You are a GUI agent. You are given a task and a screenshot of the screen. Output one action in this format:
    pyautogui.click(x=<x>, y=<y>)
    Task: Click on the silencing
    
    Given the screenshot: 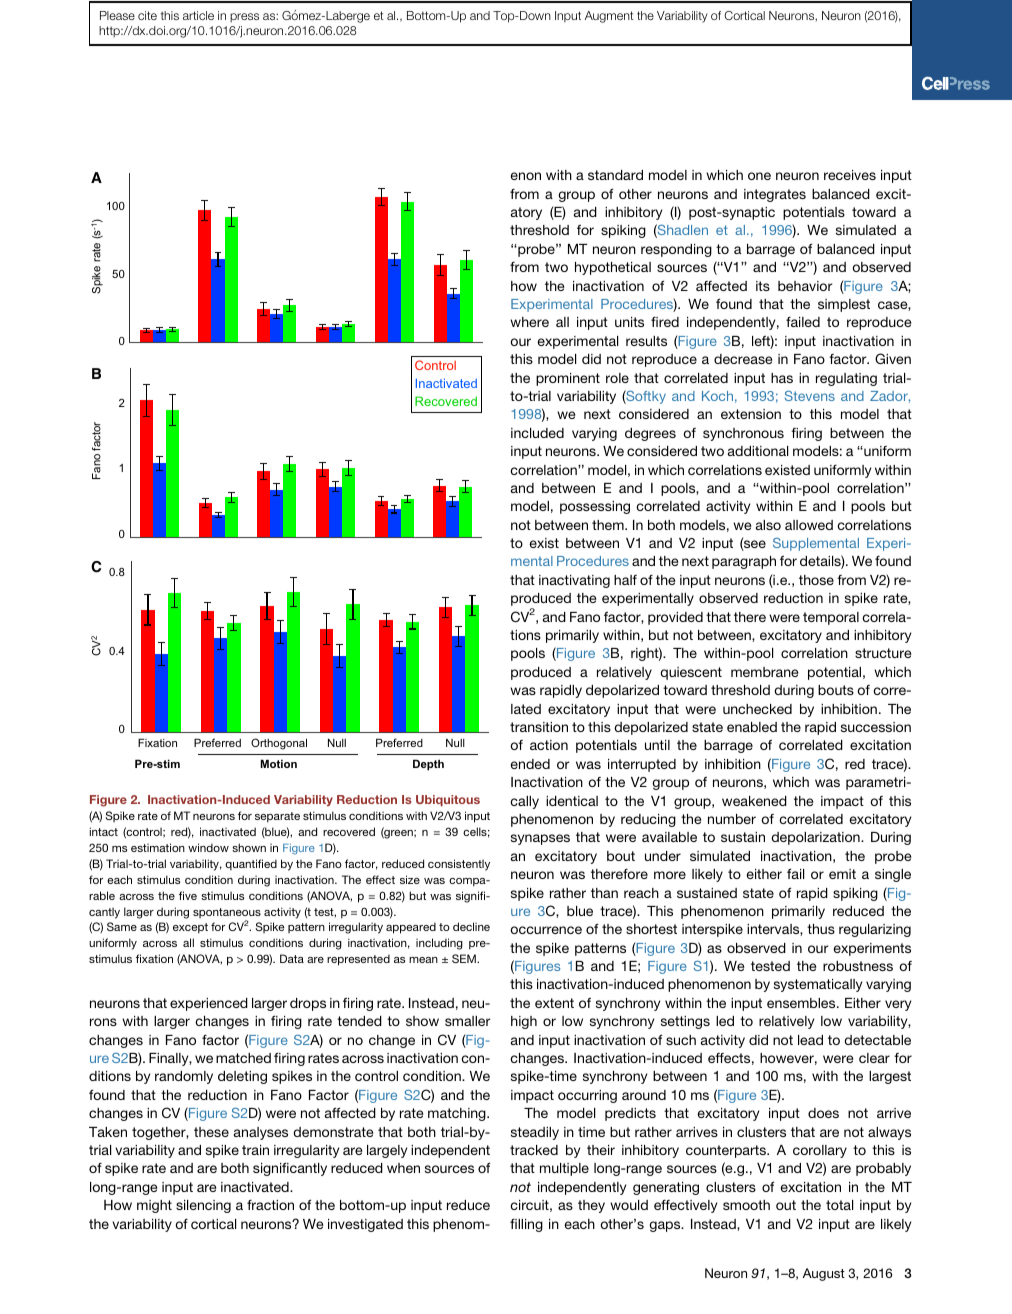 What is the action you would take?
    pyautogui.click(x=203, y=1206)
